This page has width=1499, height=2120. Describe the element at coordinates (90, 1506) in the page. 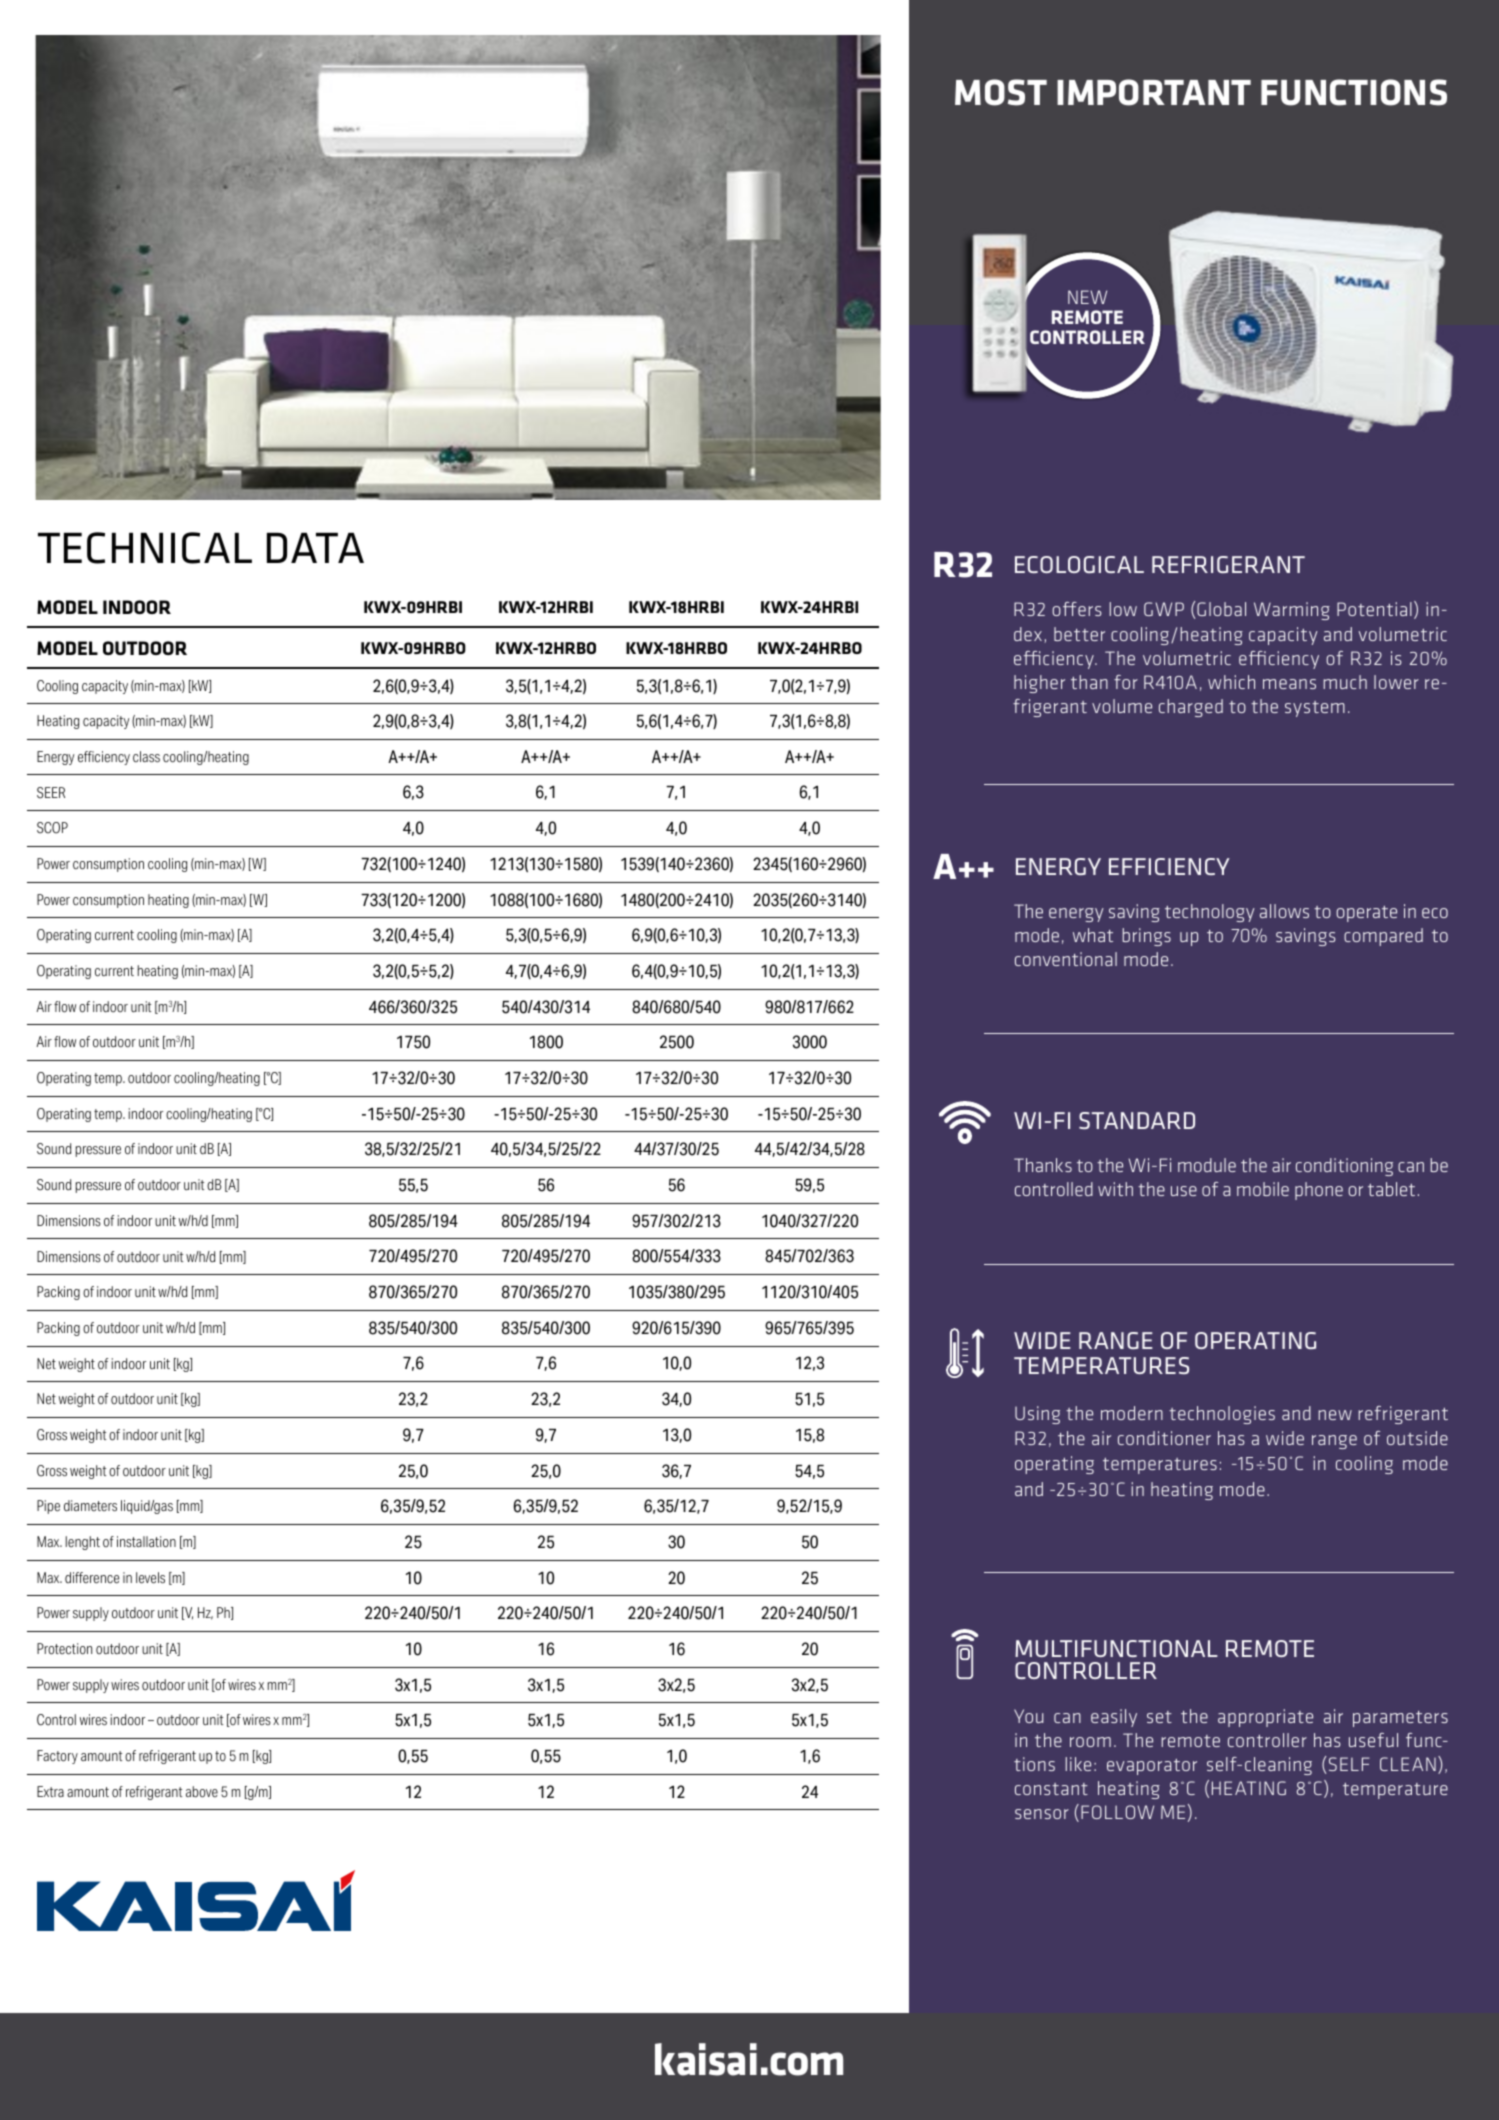

I see `diameters` at that location.
